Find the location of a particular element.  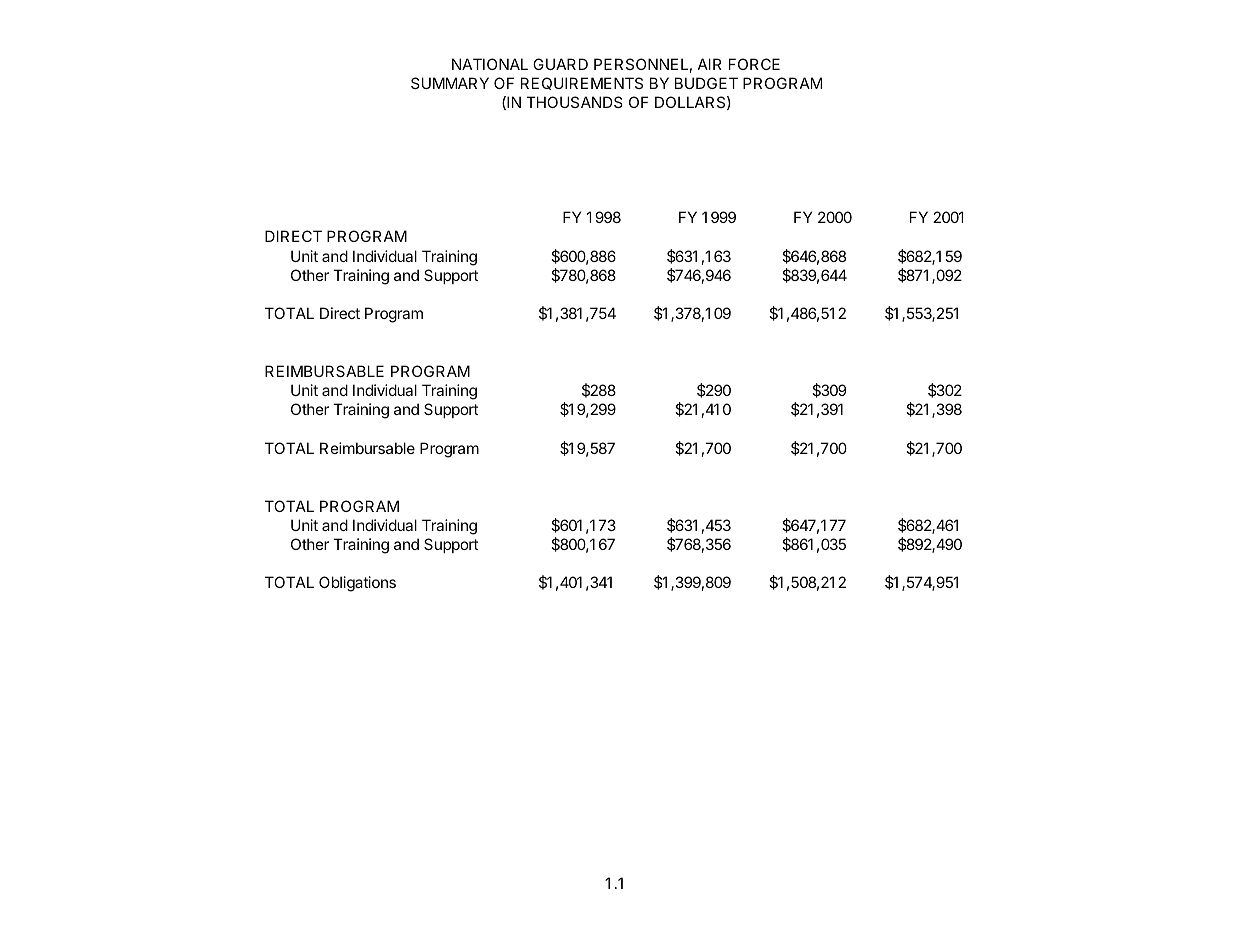

BUDGET is located at coordinates (706, 83).
